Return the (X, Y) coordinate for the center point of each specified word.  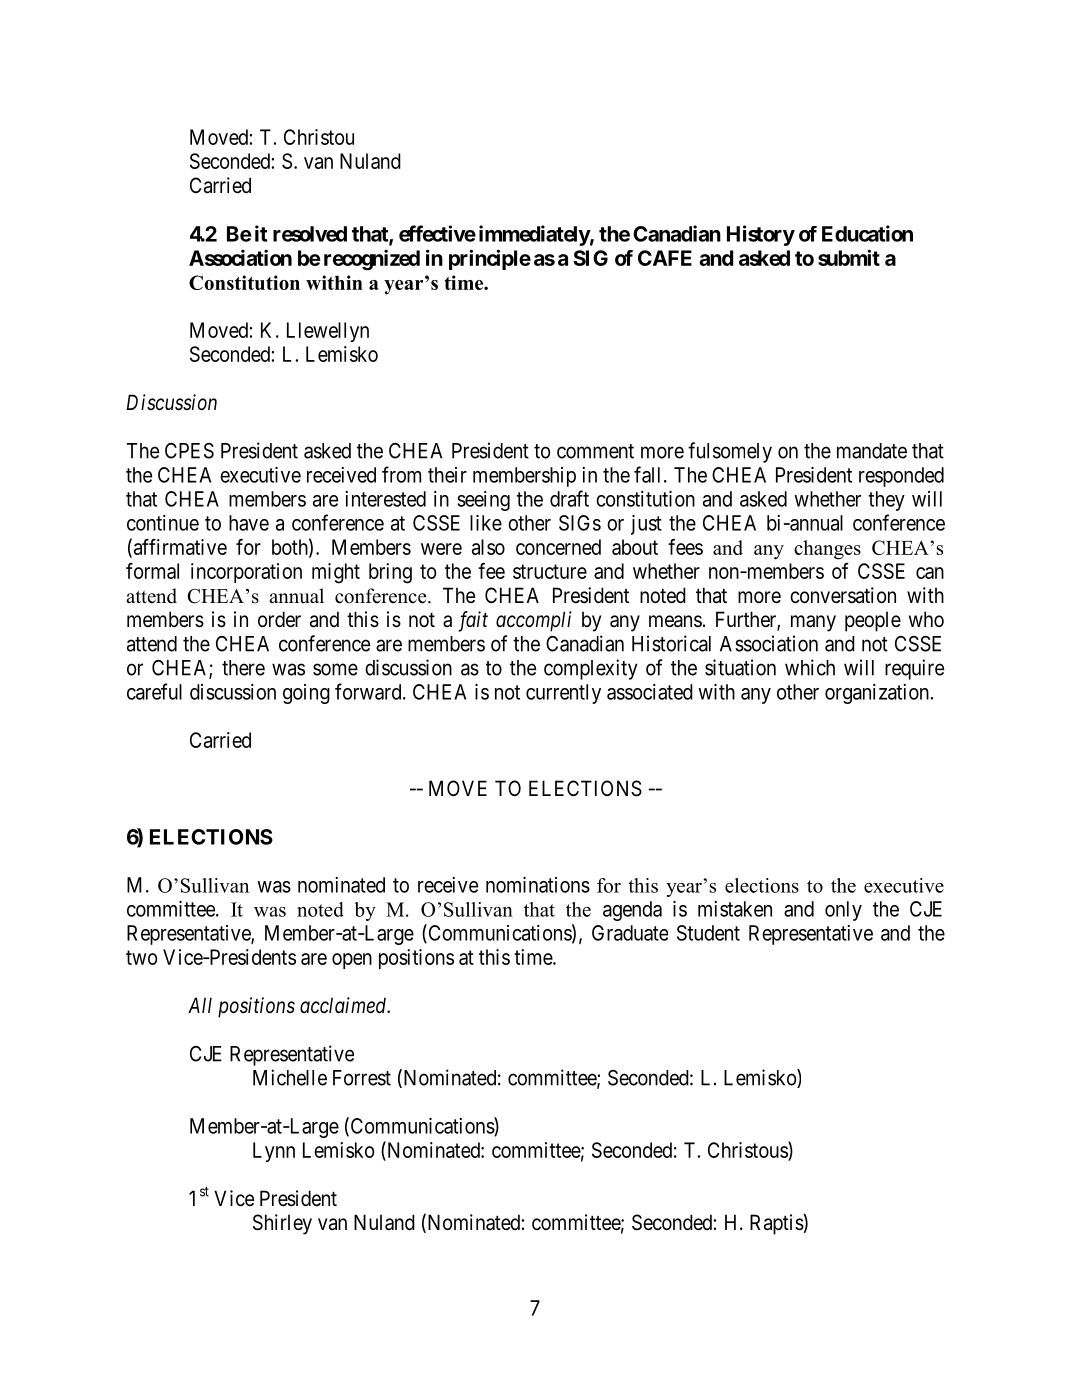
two (141, 957)
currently (563, 694)
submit (849, 257)
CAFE (665, 258)
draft (569, 498)
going (306, 694)
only (843, 911)
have (249, 523)
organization (877, 694)
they (886, 501)
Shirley (282, 1224)
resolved (310, 234)
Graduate (630, 933)
